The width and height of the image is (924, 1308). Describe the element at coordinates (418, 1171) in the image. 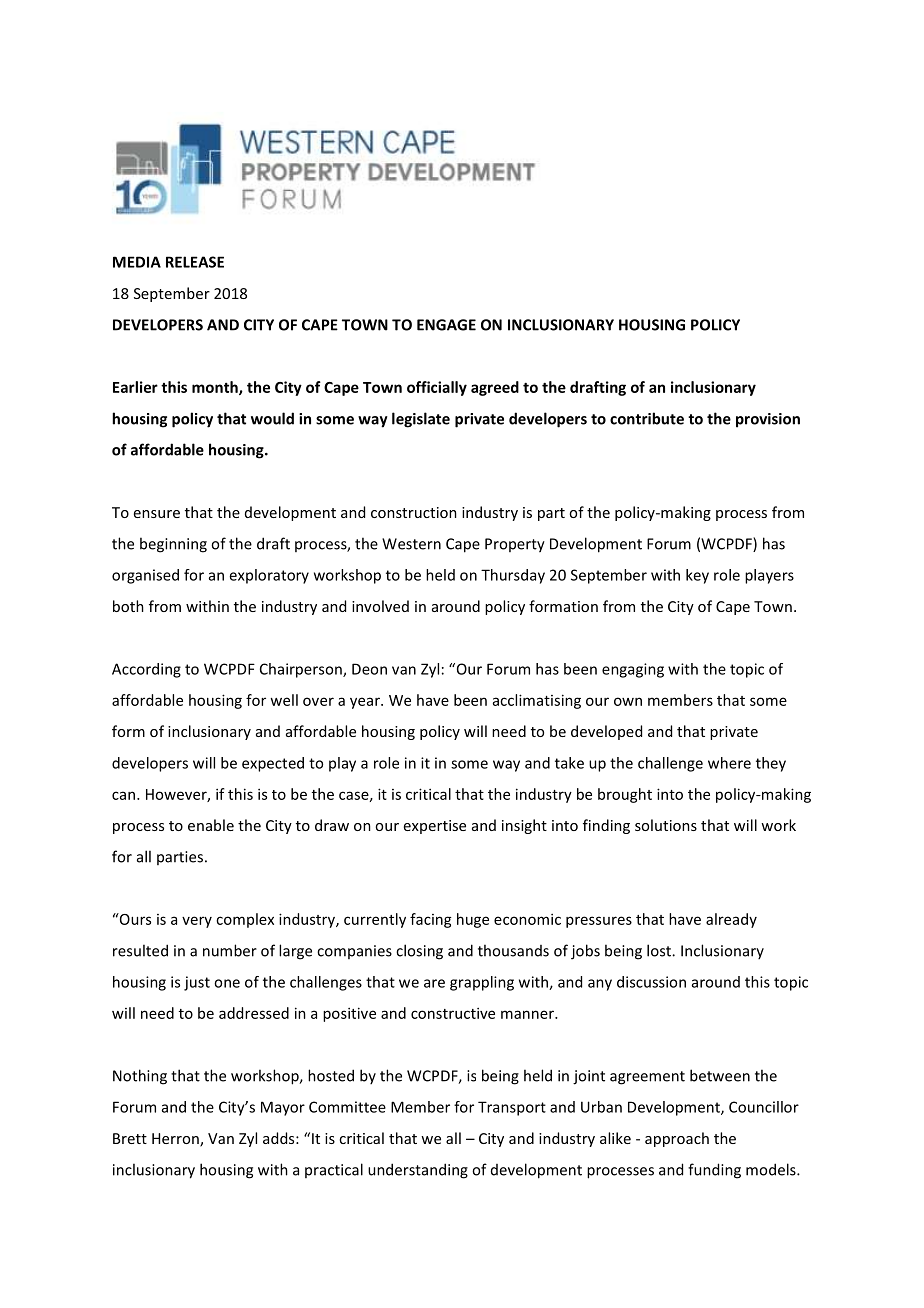

I see `understanding` at that location.
